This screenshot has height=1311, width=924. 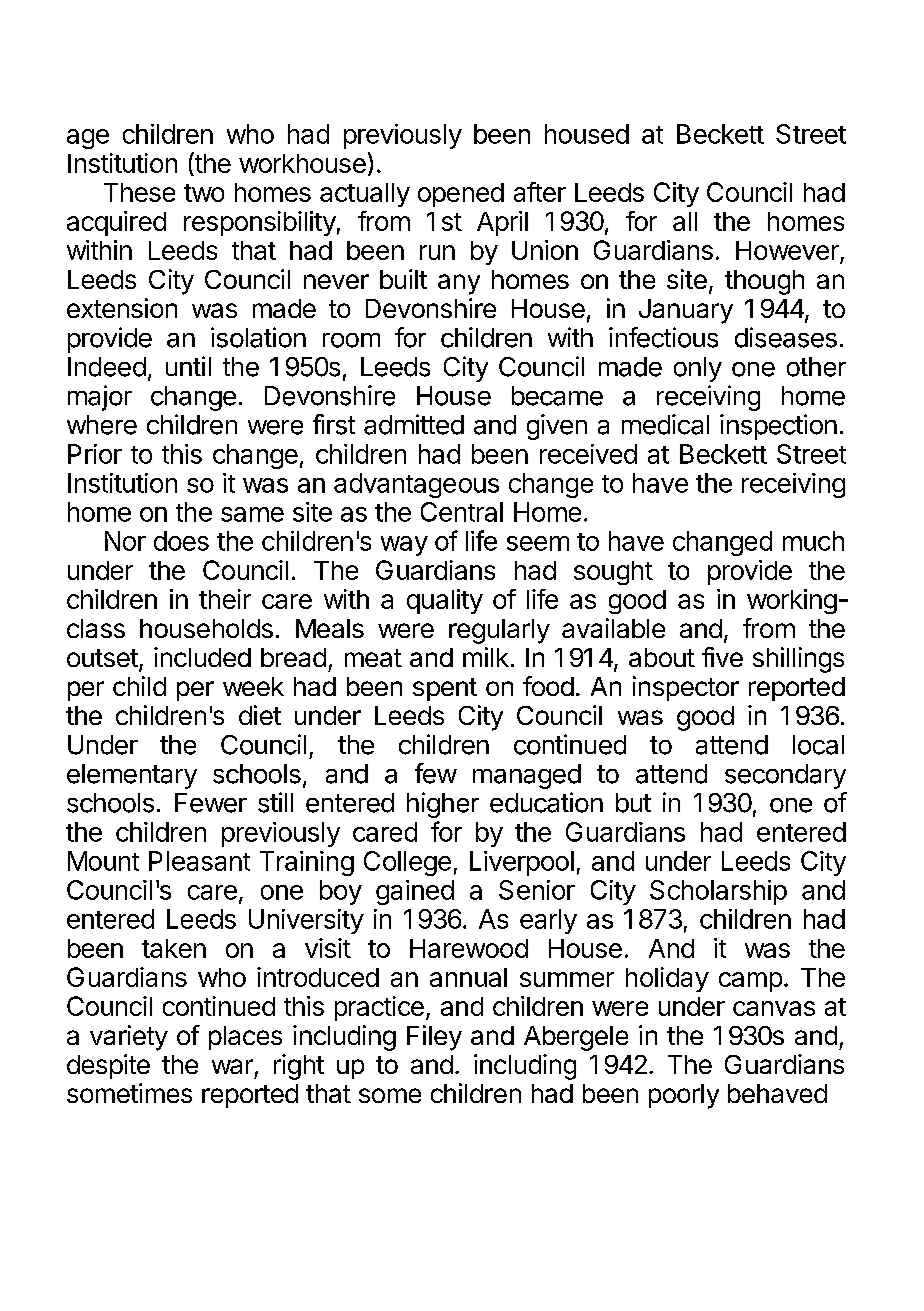 What do you see at coordinates (102, 425) in the screenshot?
I see `where` at bounding box center [102, 425].
